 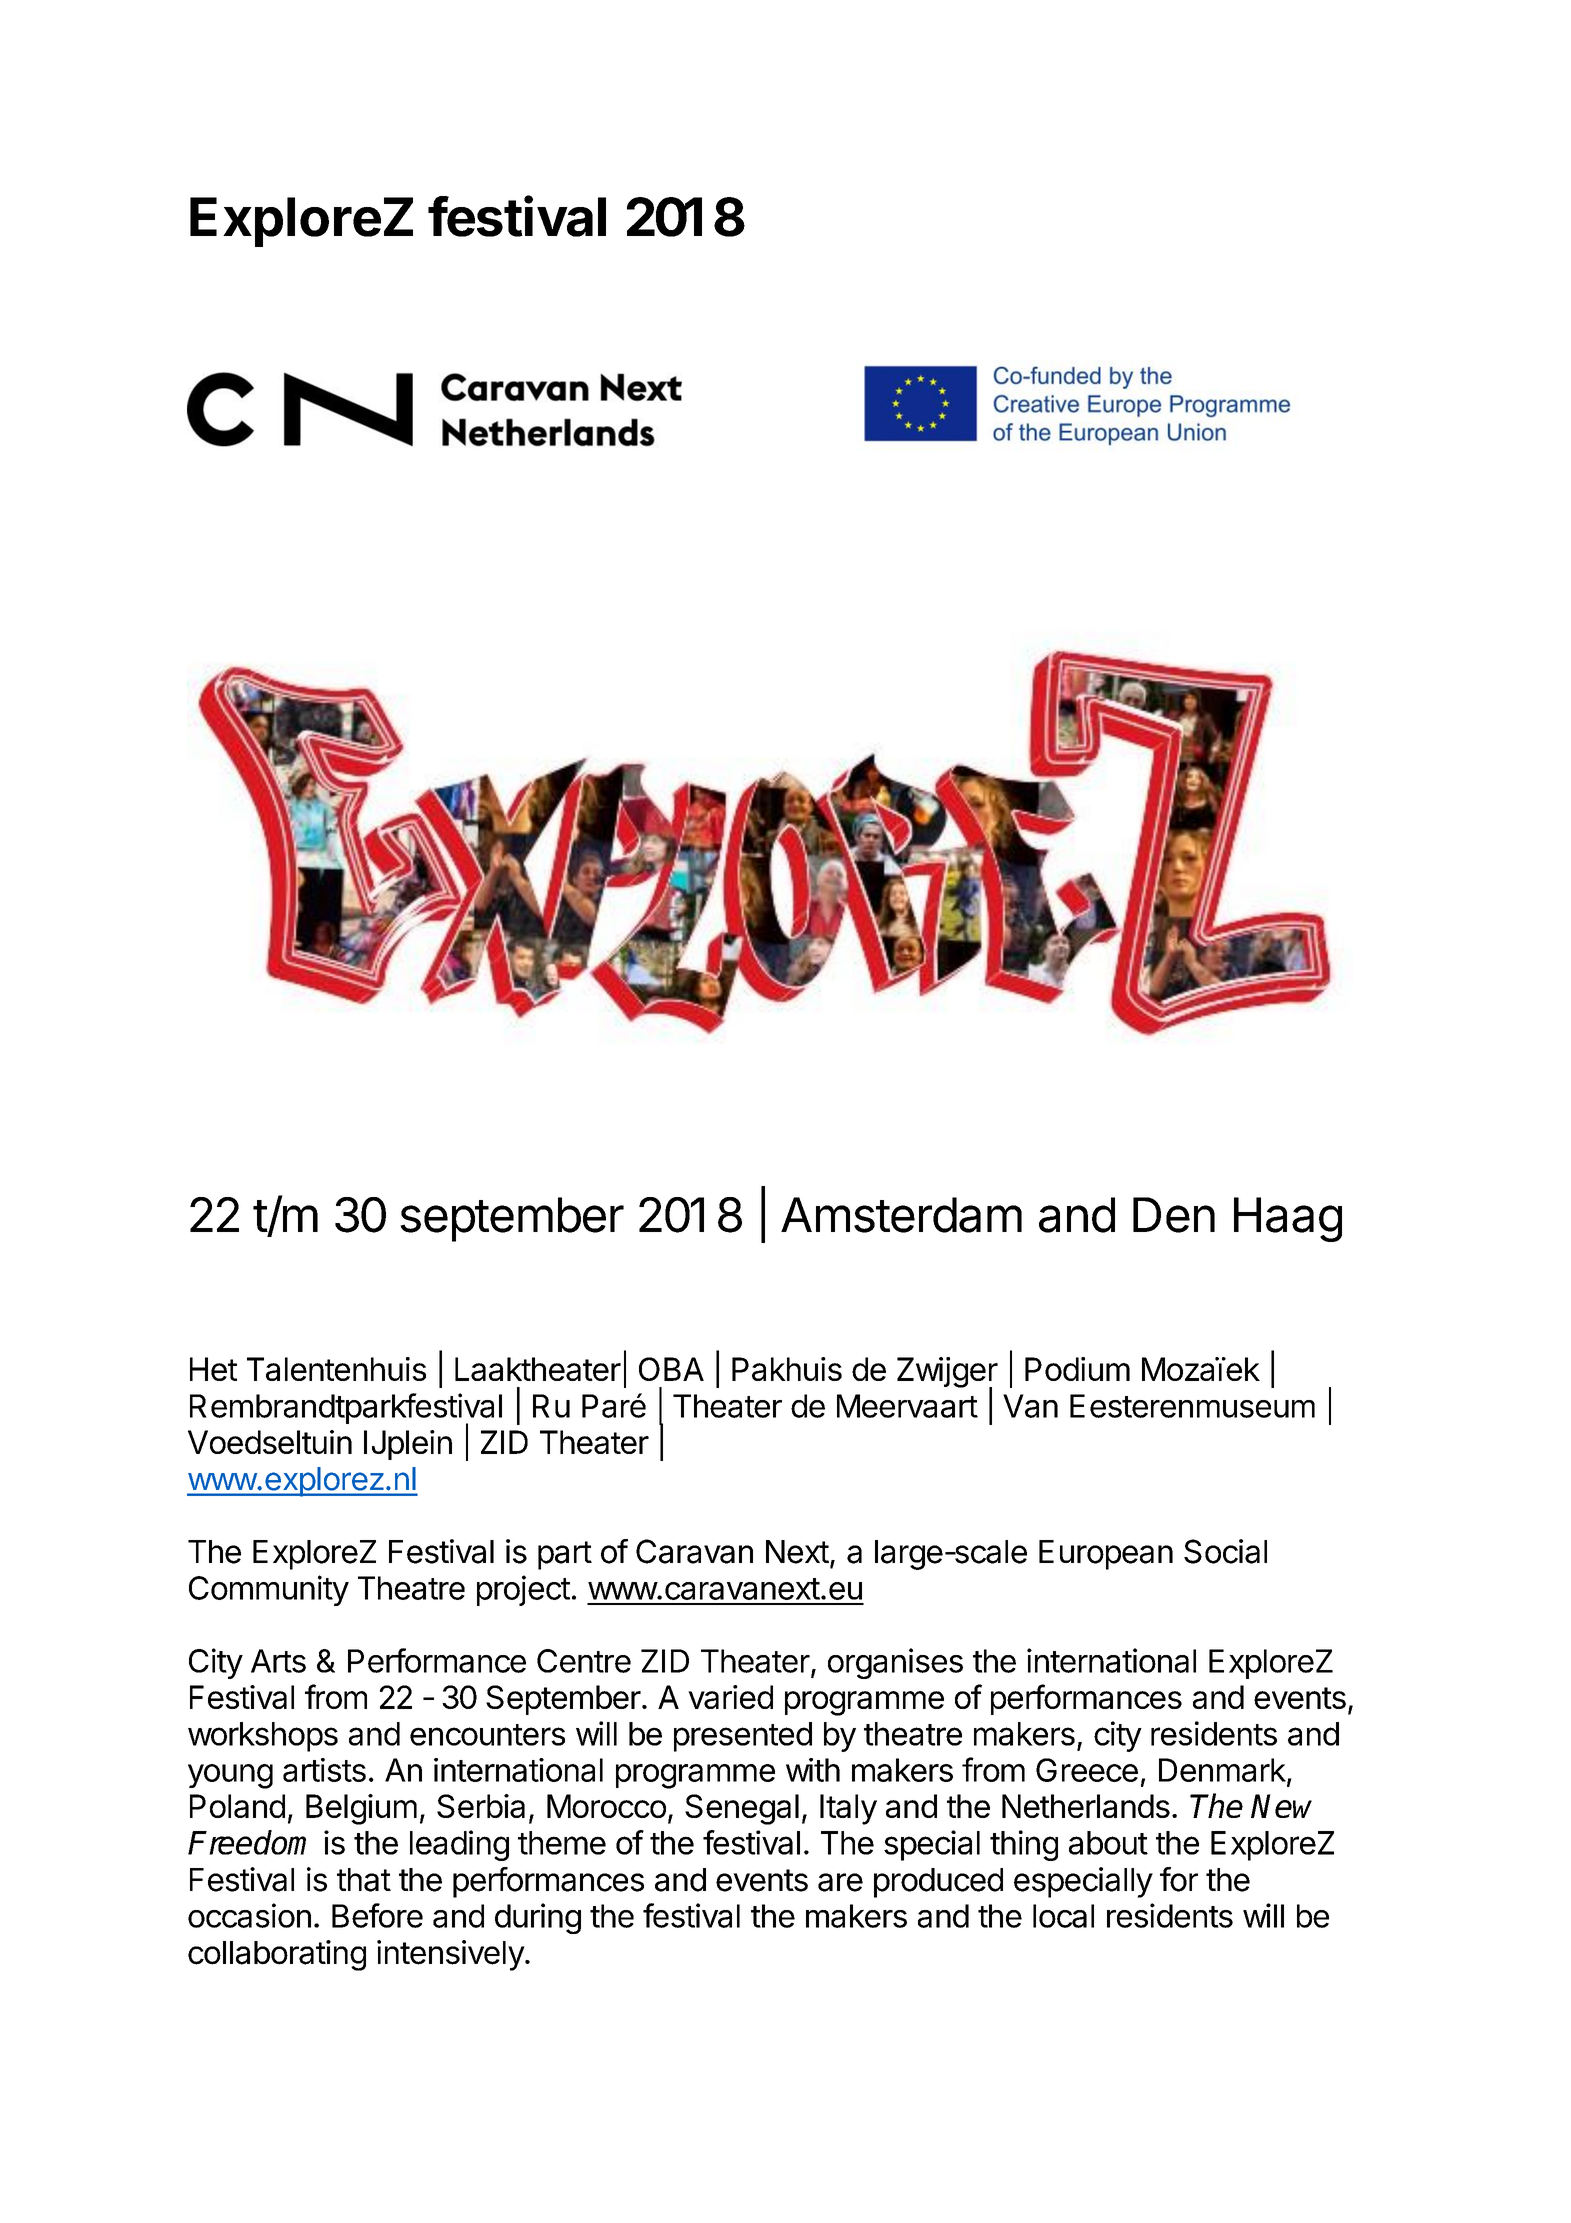 I want to click on Amsterdam, so click(x=901, y=1215).
